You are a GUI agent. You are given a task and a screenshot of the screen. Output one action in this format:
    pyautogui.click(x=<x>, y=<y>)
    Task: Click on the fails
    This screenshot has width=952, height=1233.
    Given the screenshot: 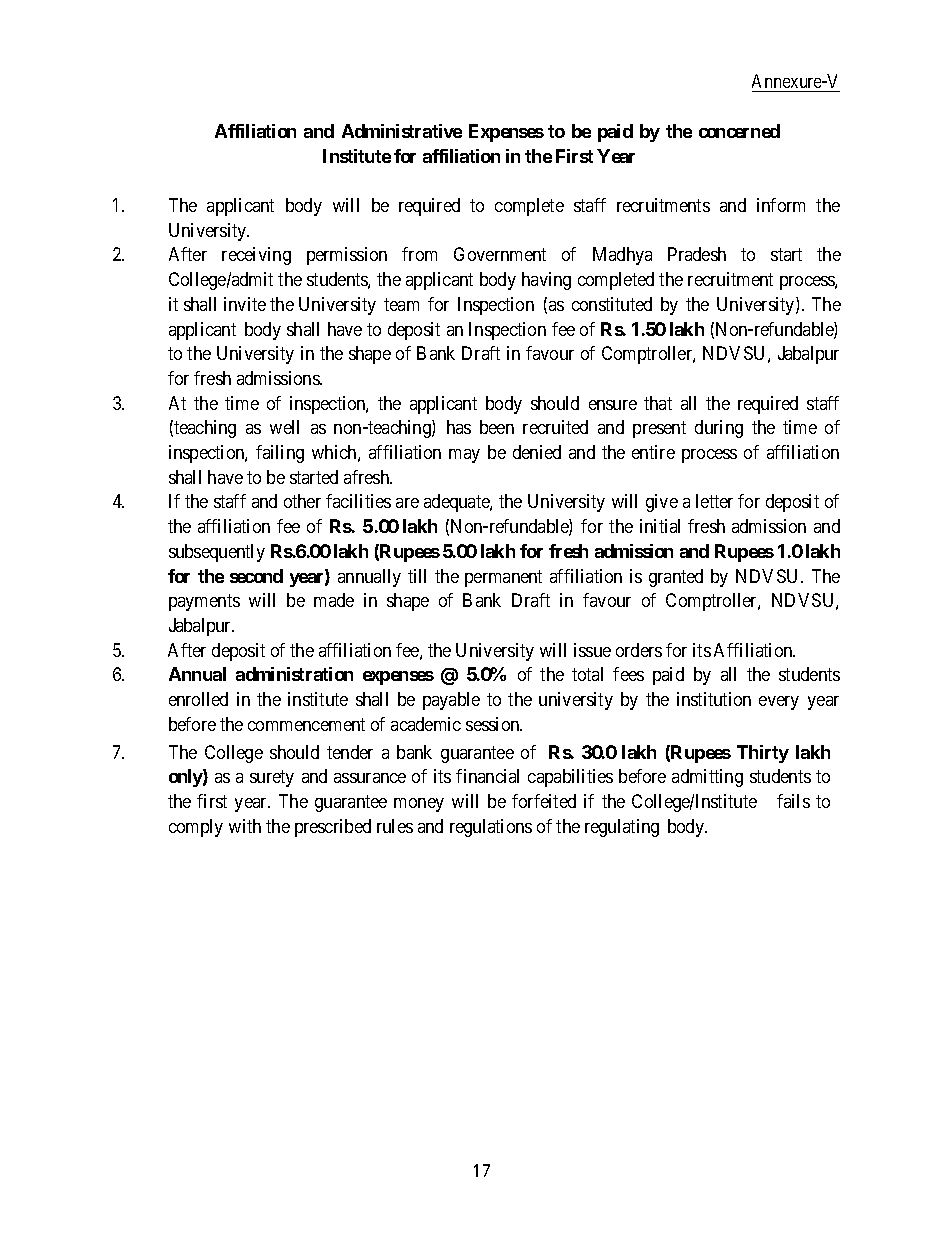 What is the action you would take?
    pyautogui.click(x=793, y=801)
